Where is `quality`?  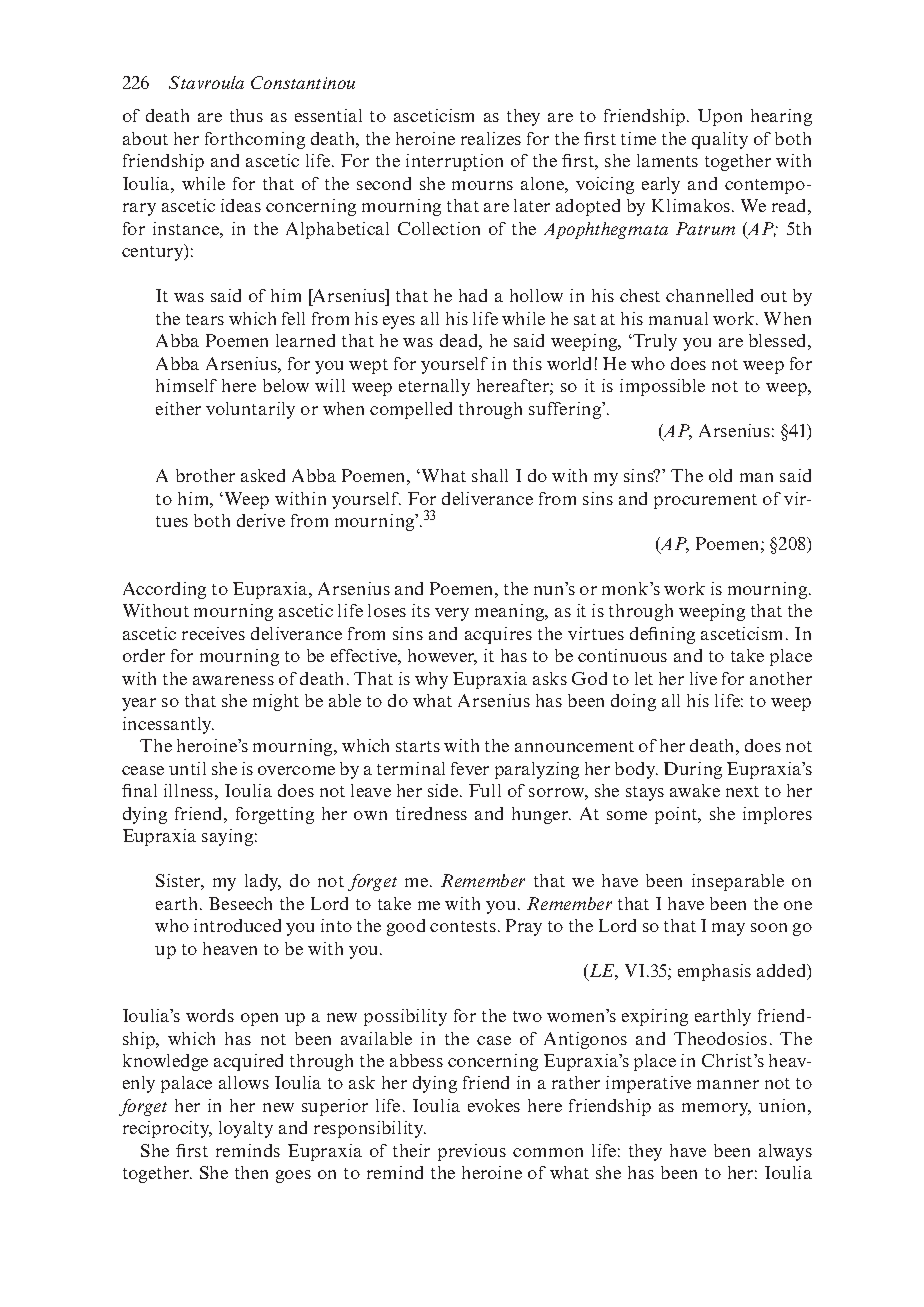
quality is located at coordinates (720, 140).
